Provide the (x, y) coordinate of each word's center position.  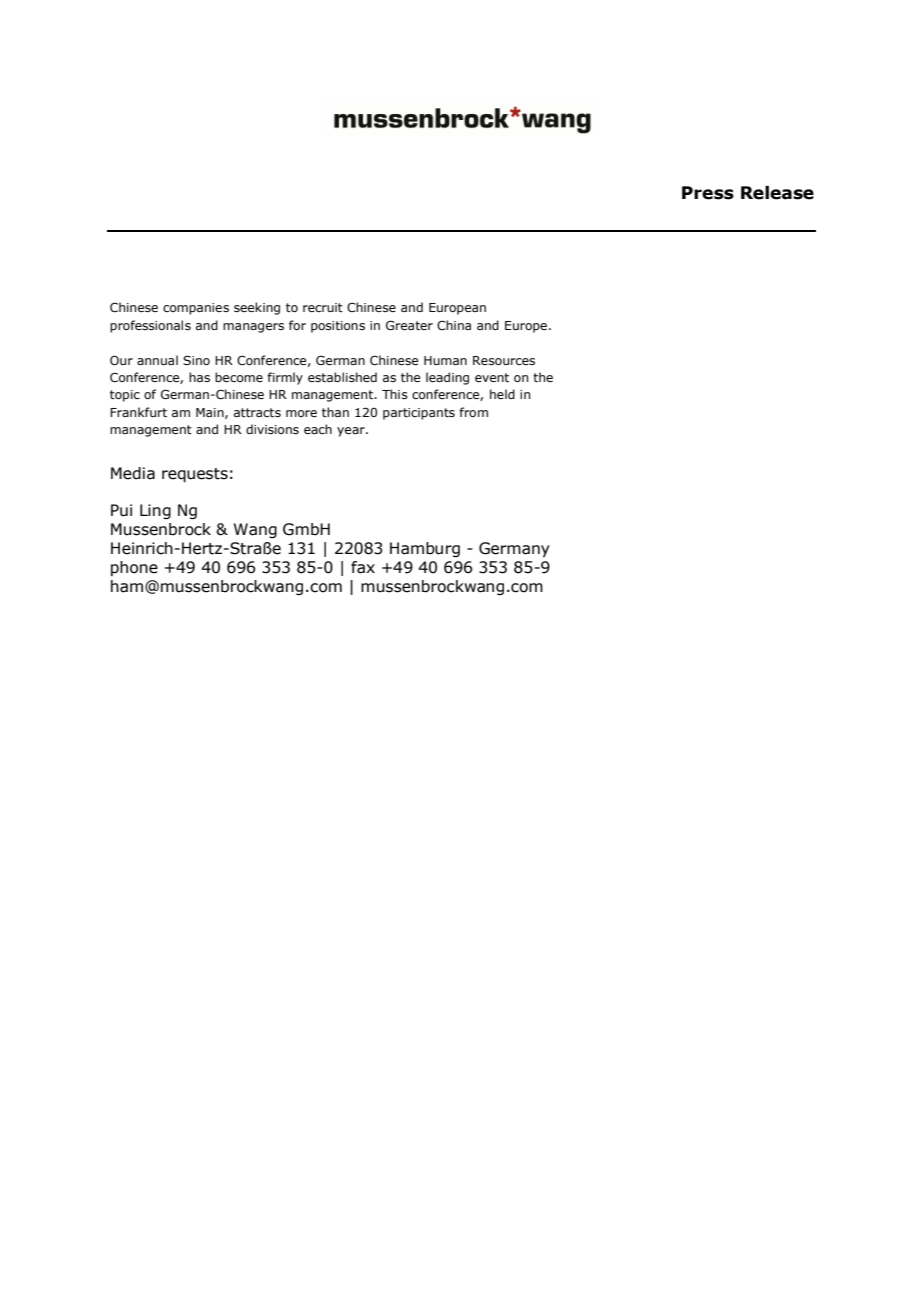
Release (777, 193)
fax (363, 567)
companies (196, 309)
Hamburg (425, 549)
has (199, 377)
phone (134, 568)
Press (708, 193)
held (502, 394)
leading (447, 378)
